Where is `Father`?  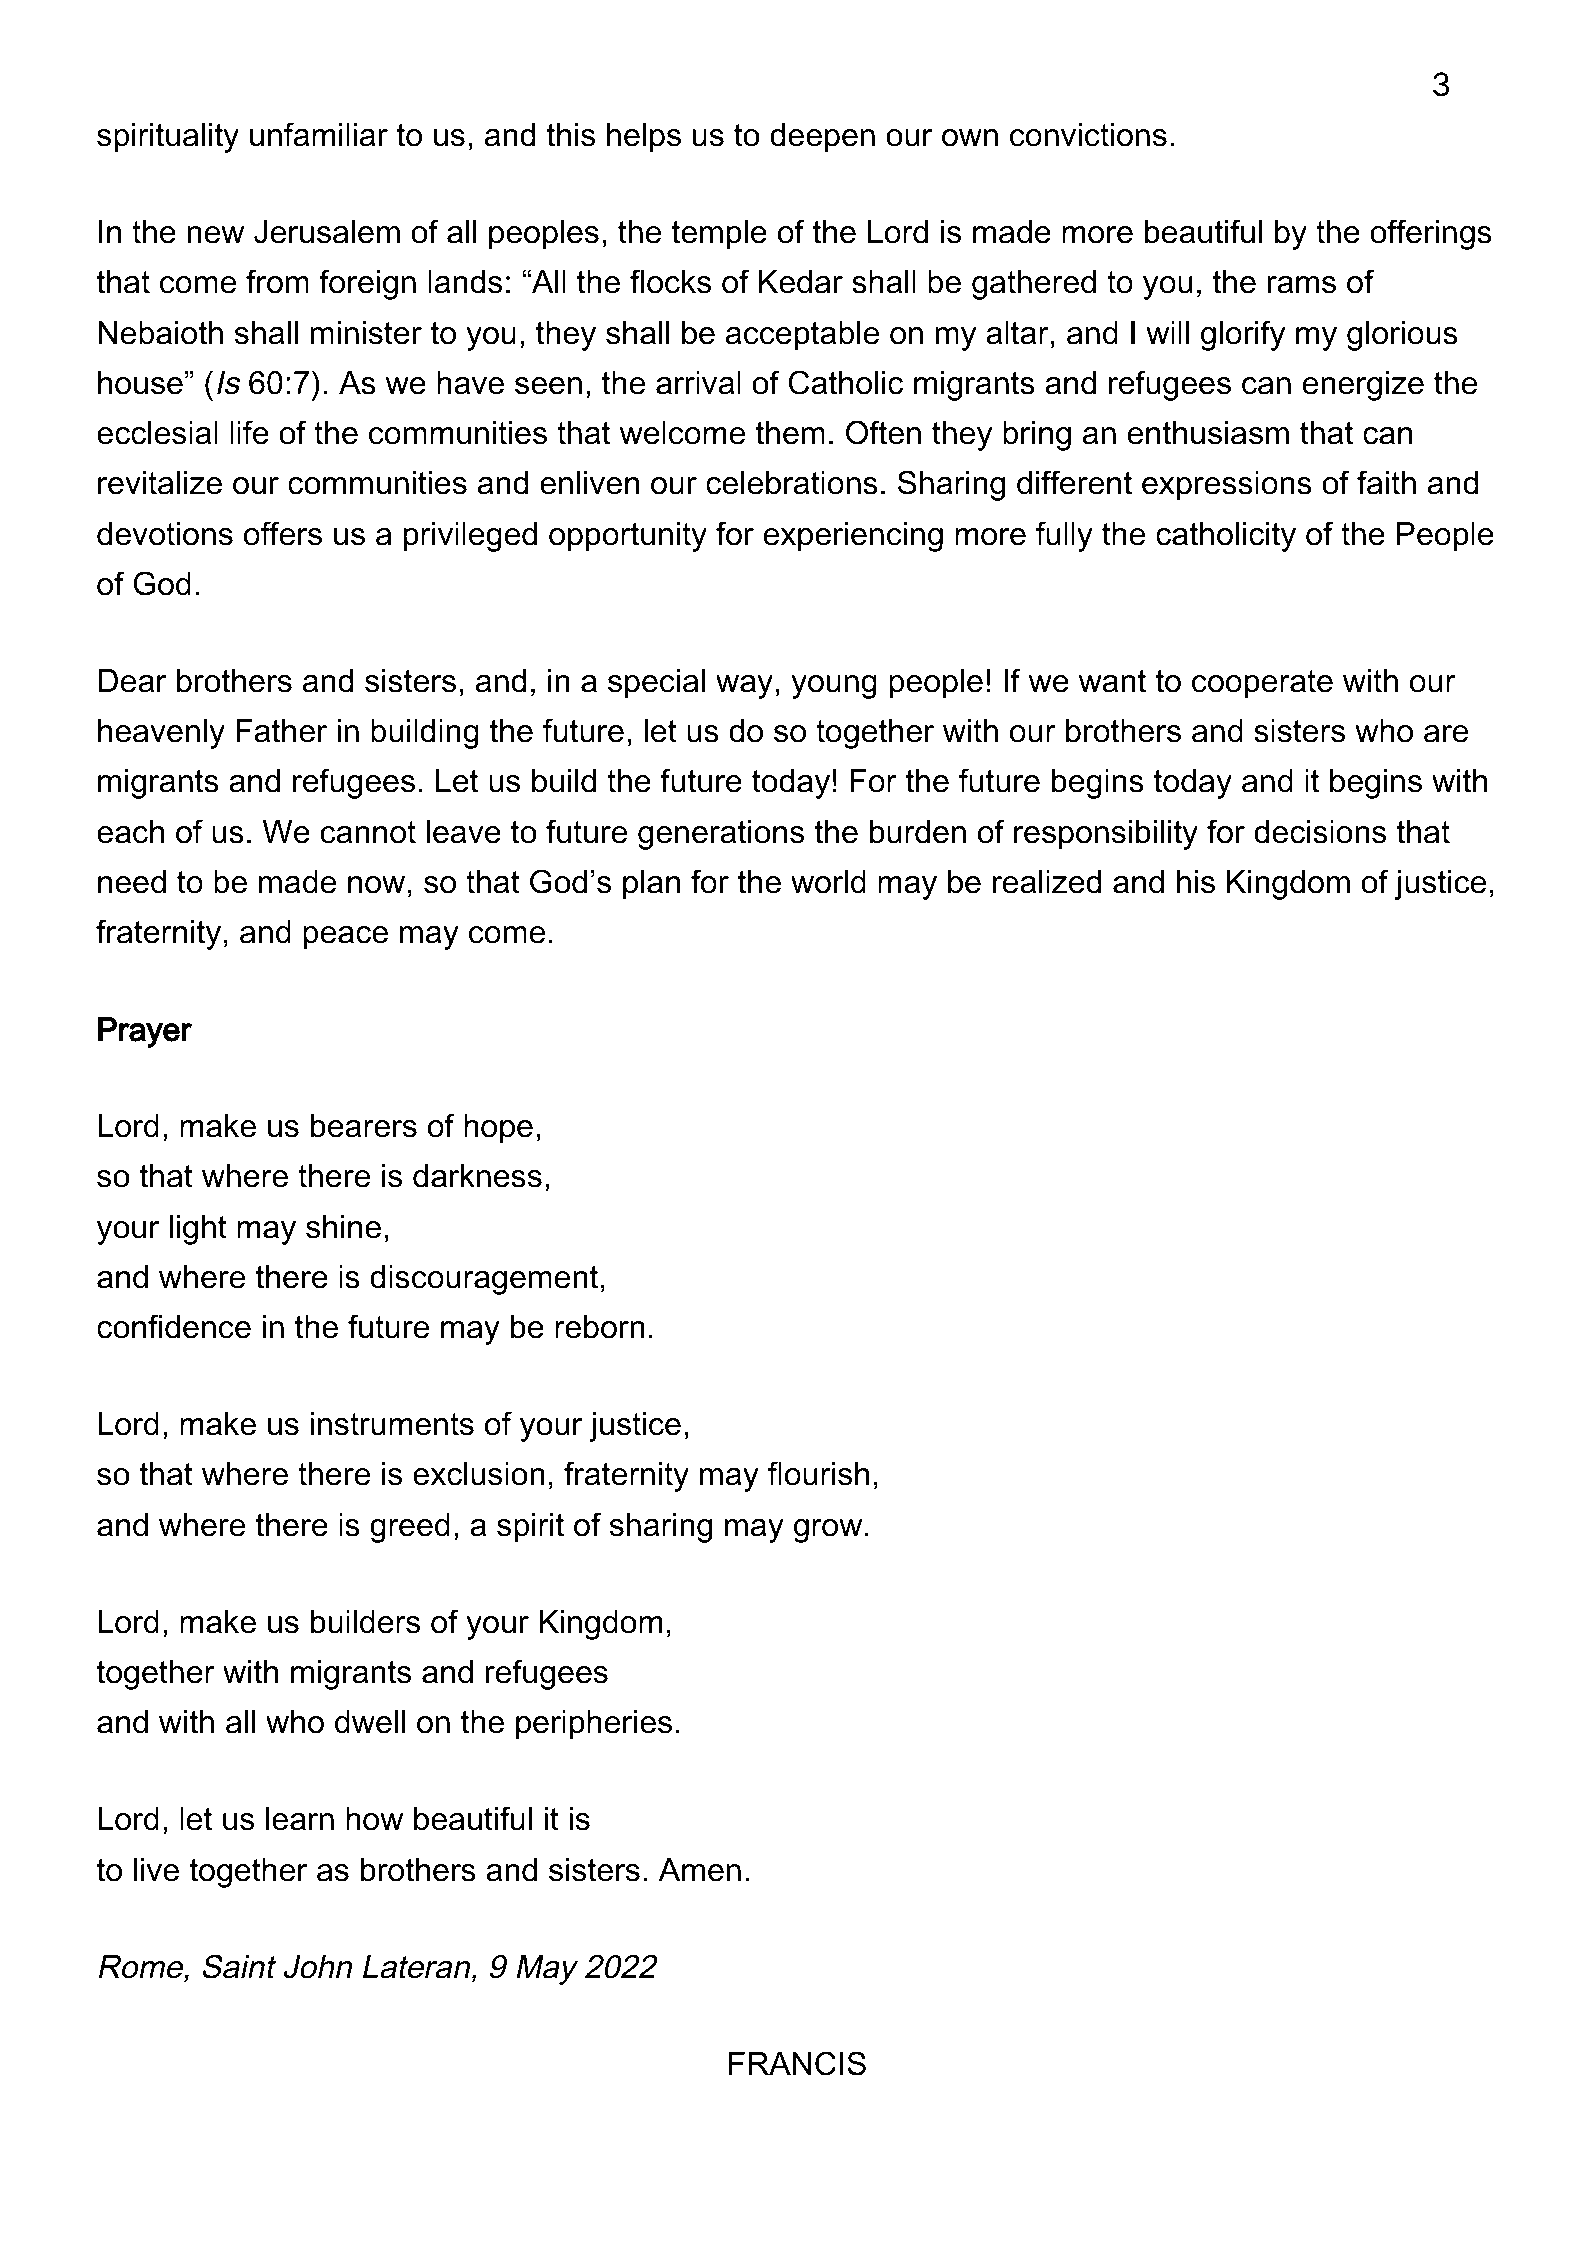 Father is located at coordinates (281, 731).
